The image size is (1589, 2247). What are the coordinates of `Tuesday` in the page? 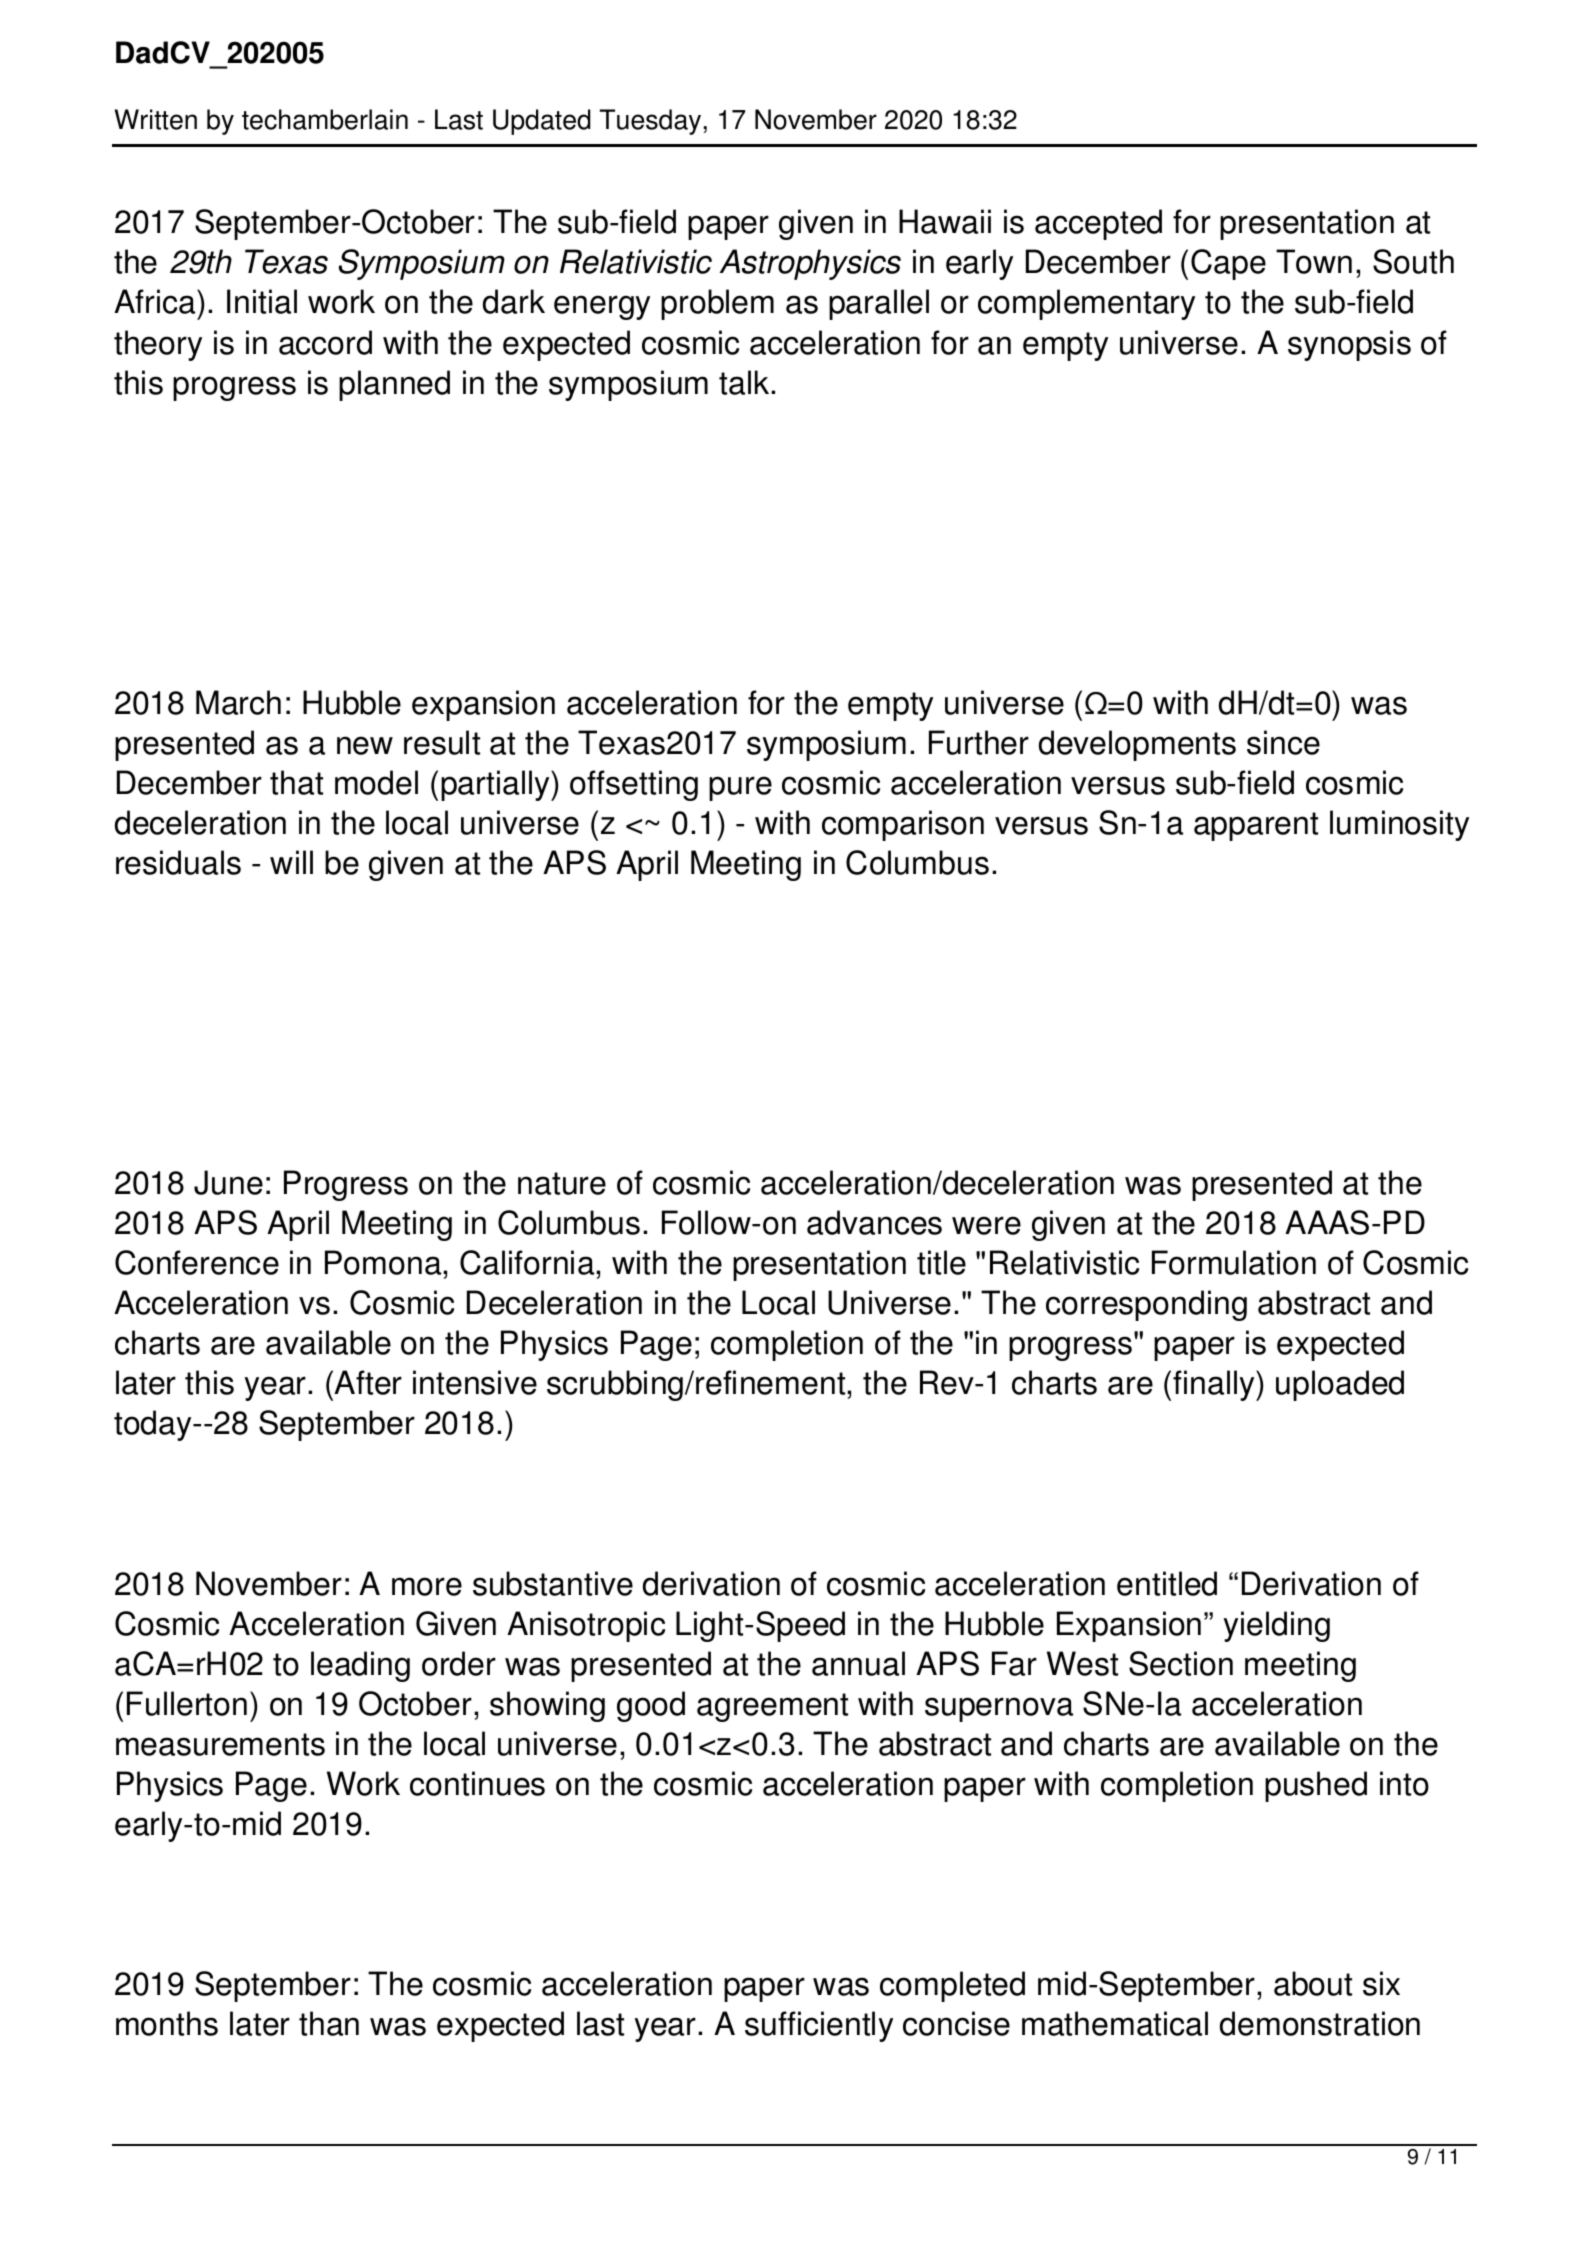 It's located at (650, 122).
